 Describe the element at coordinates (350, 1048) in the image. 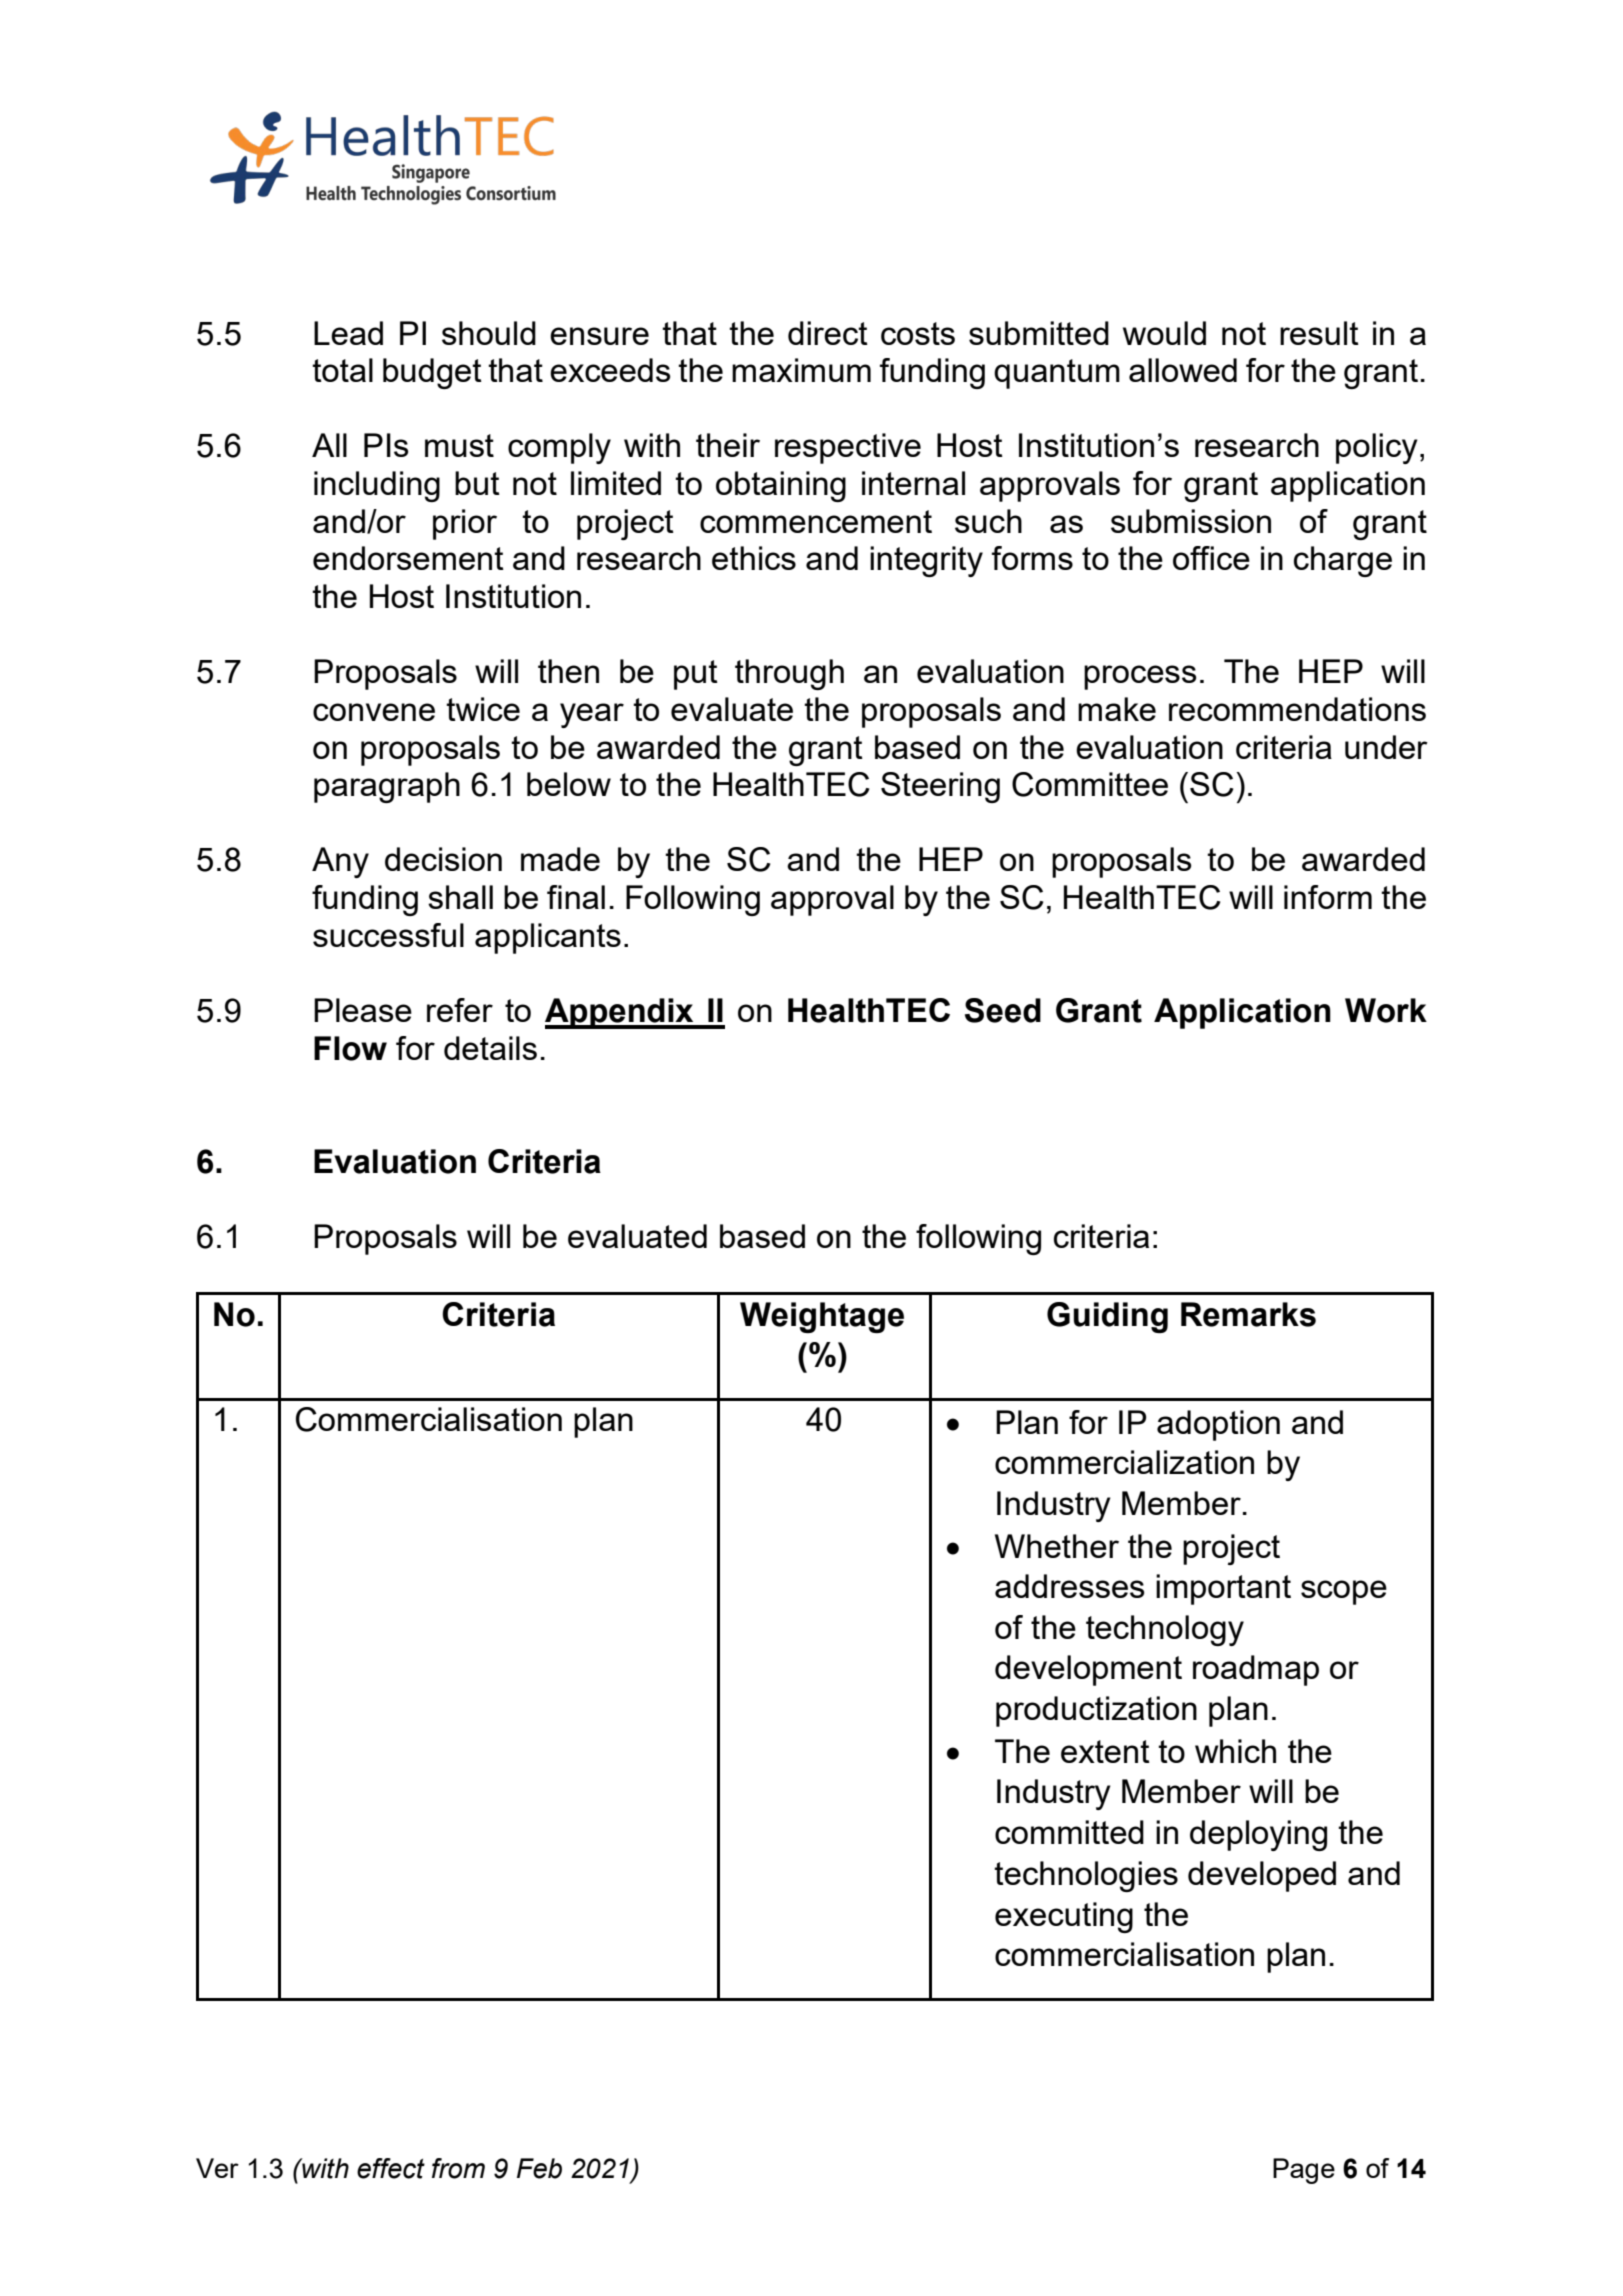

I see `Flow` at that location.
